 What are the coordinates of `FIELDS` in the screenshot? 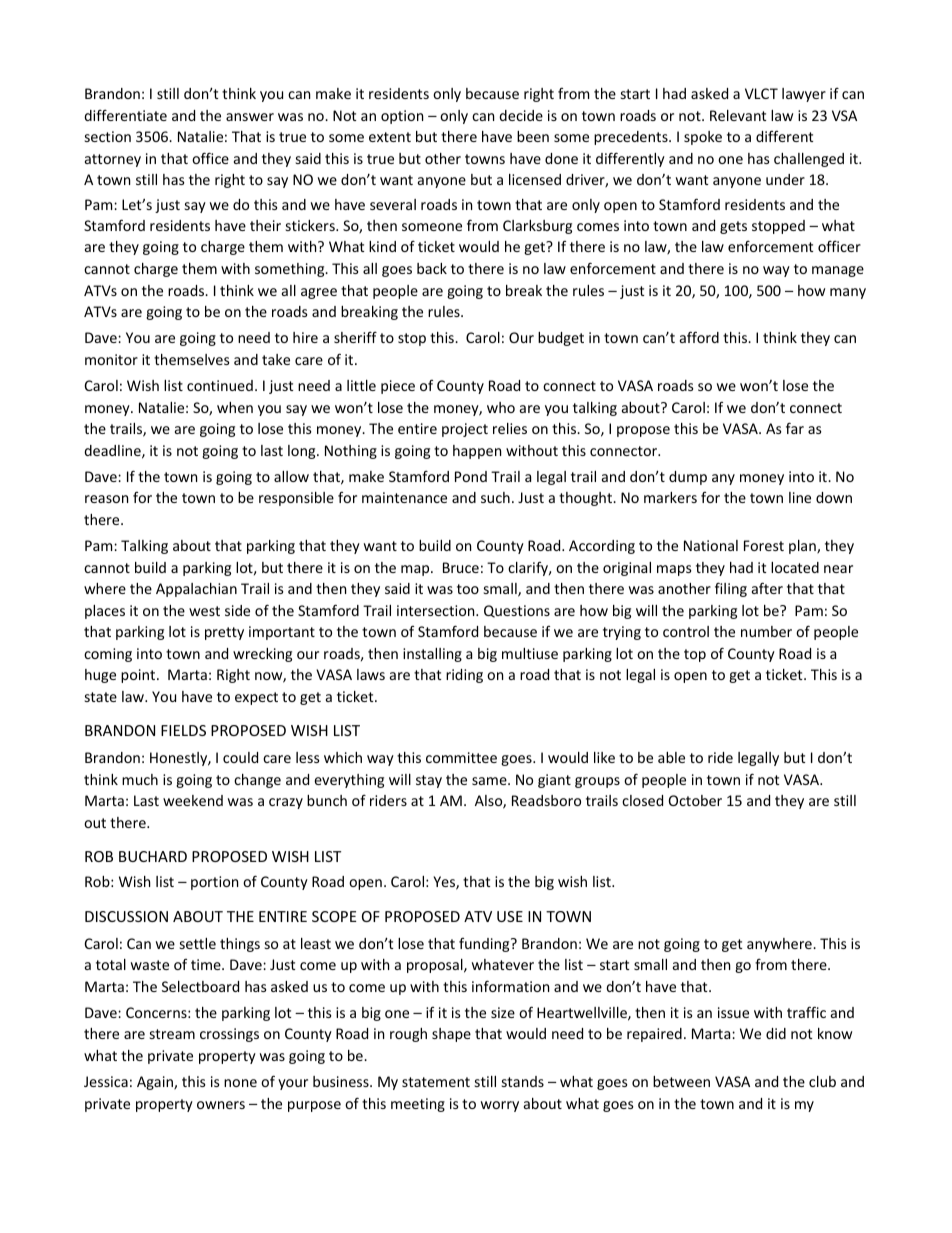 It's located at (183, 730).
